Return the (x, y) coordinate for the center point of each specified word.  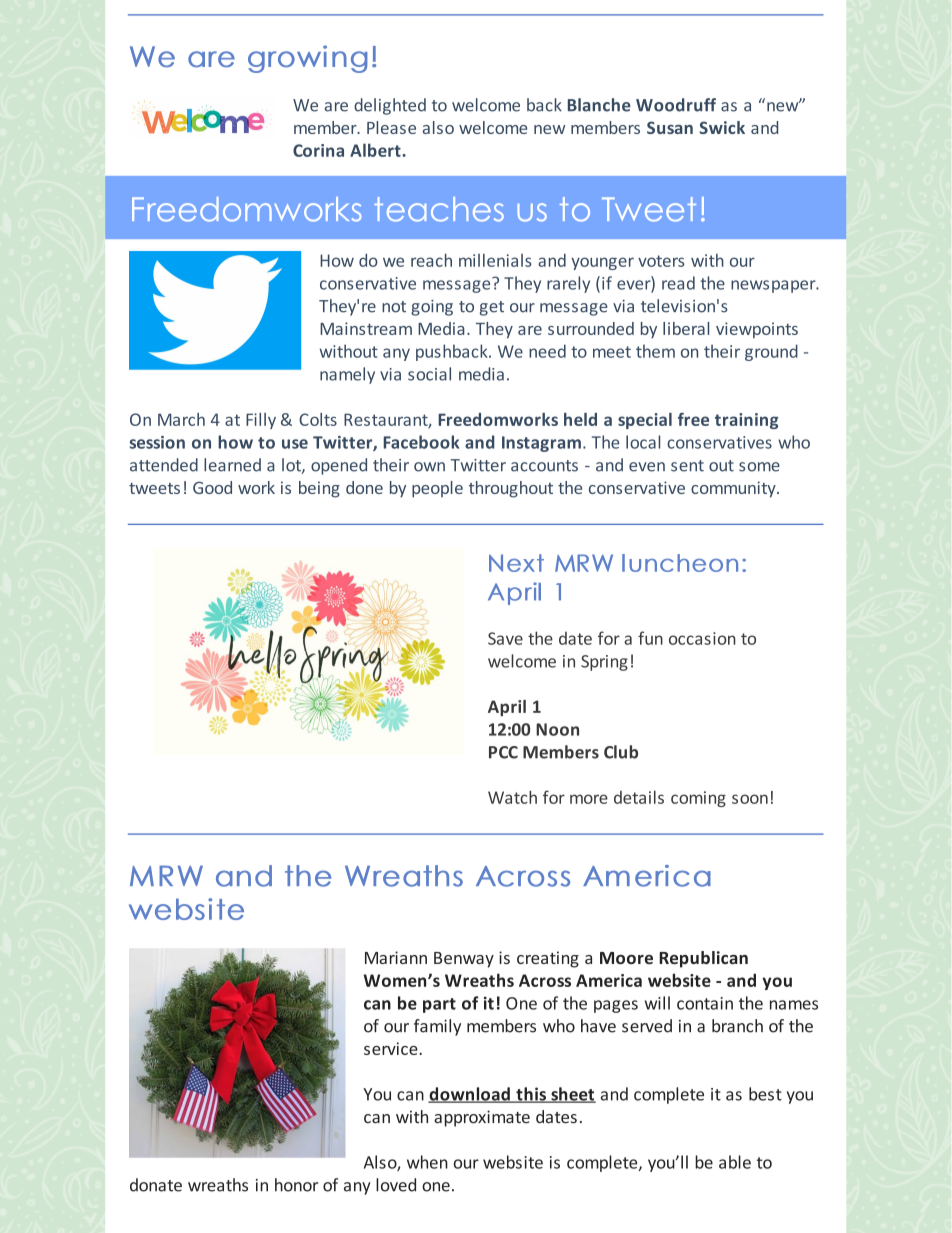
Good (212, 487)
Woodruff (676, 105)
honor (296, 1185)
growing (308, 59)
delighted (390, 106)
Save (505, 638)
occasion (702, 638)
